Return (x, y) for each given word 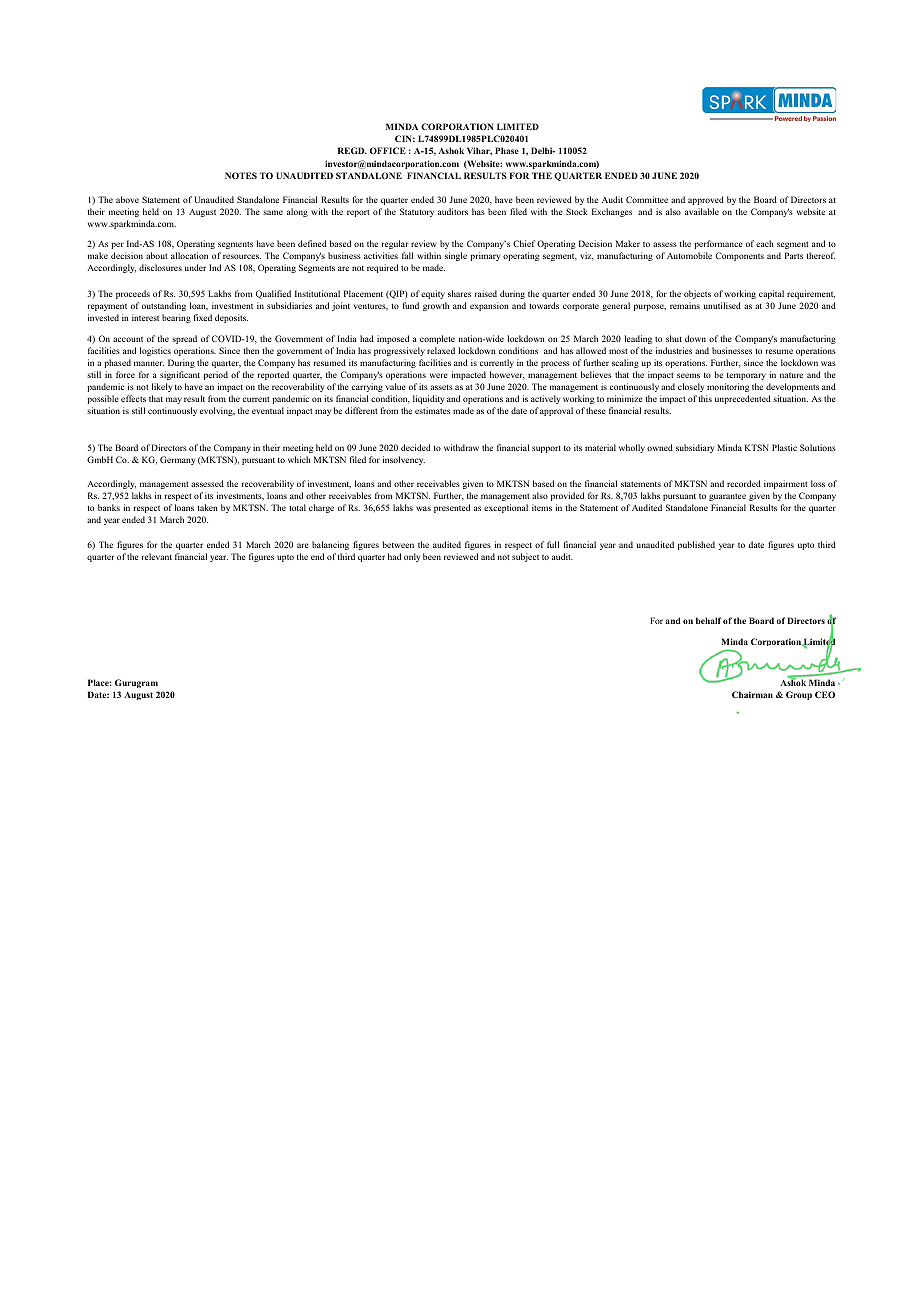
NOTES (241, 175)
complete (437, 339)
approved (706, 200)
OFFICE (388, 150)
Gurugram (136, 683)
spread (184, 339)
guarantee (727, 497)
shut (674, 338)
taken (207, 507)
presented (452, 508)
